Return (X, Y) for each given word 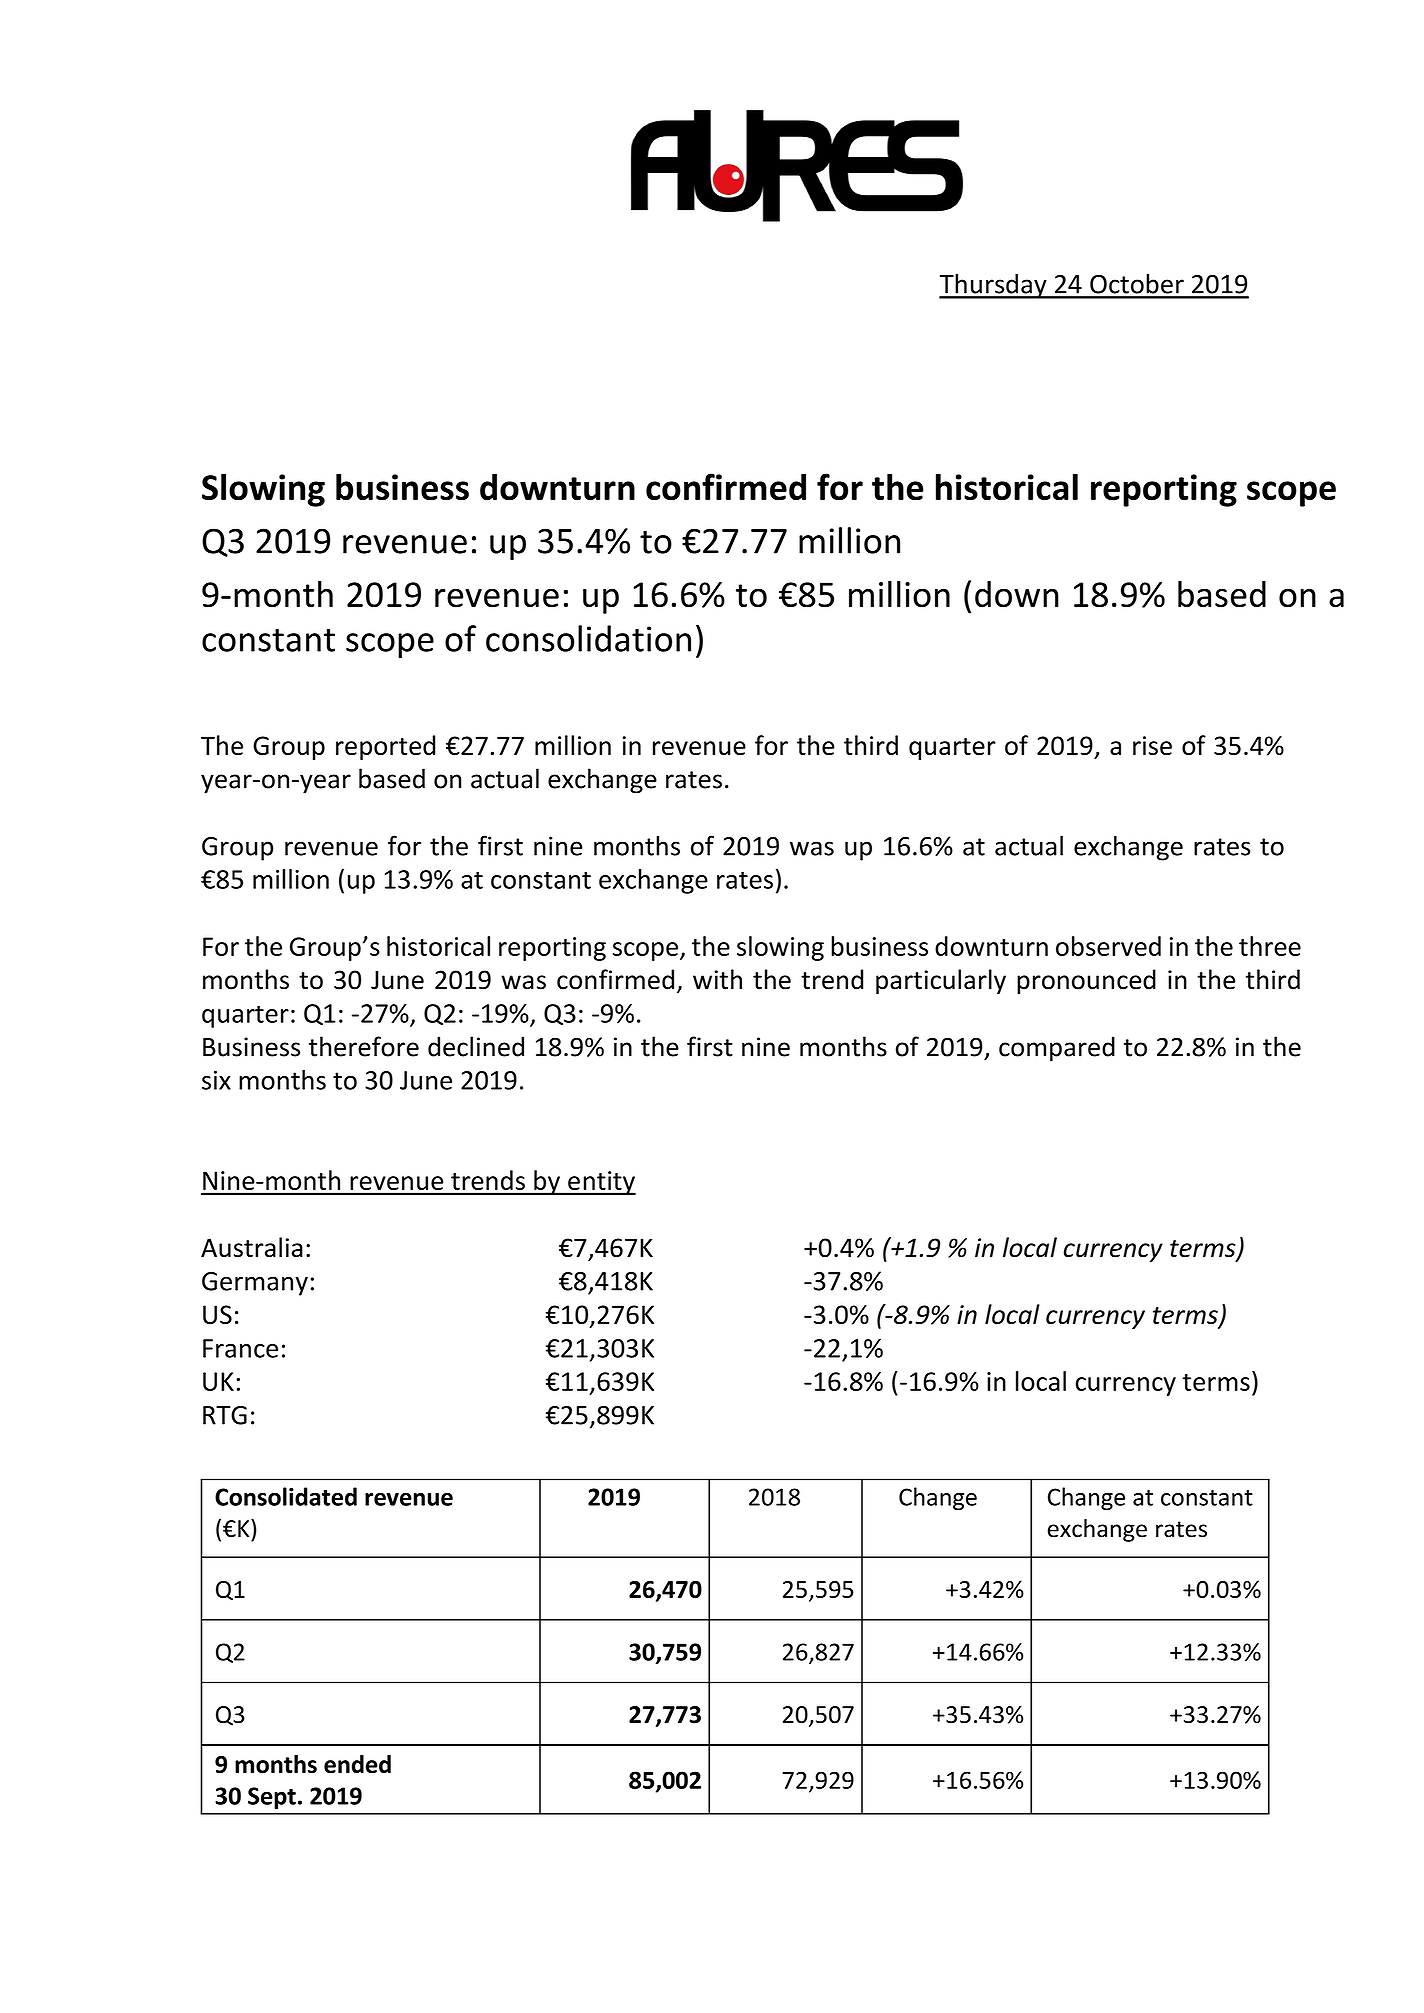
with (717, 979)
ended (357, 1764)
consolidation (588, 638)
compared (1057, 1049)
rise (1152, 745)
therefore (364, 1046)
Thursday (994, 286)
